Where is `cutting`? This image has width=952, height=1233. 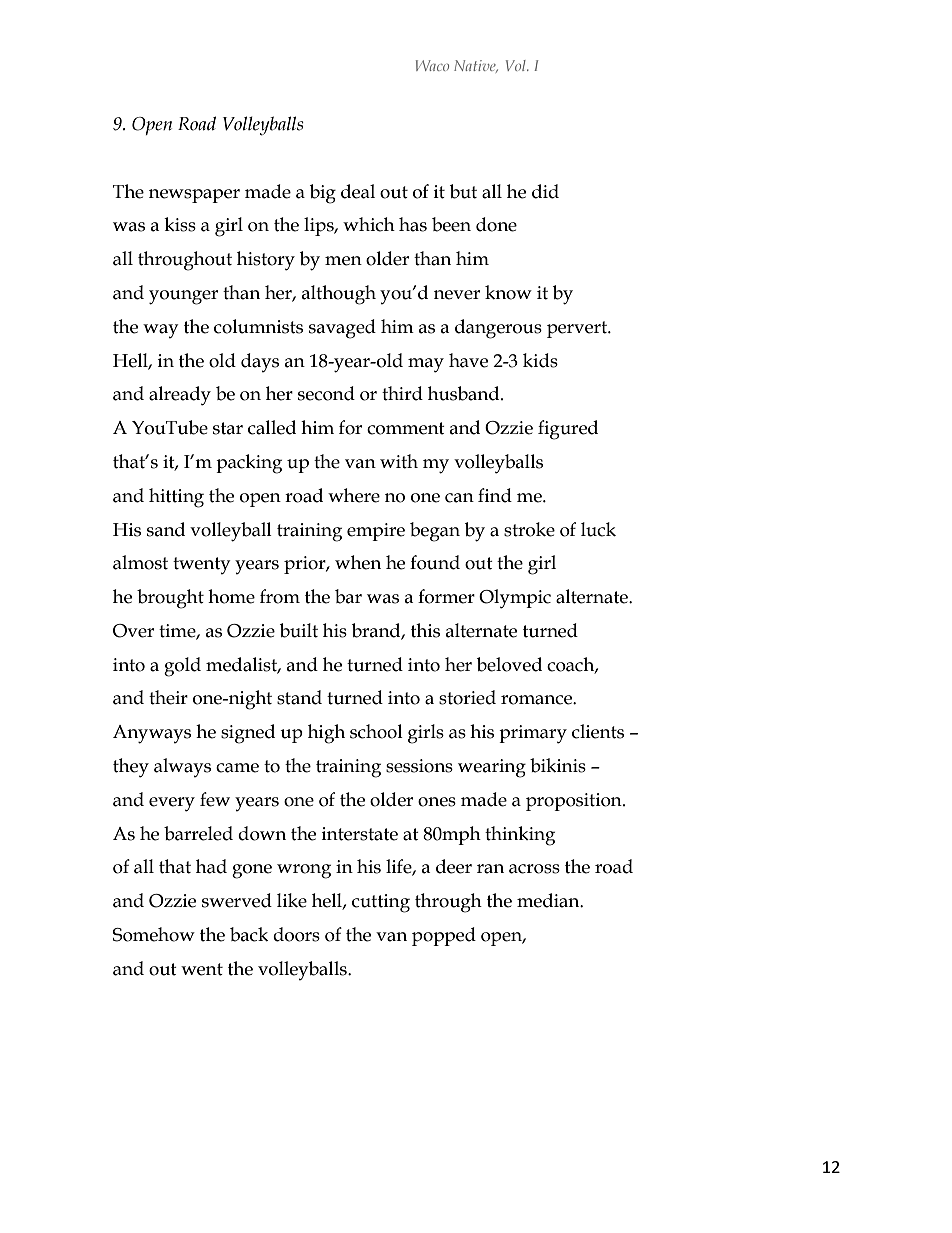
cutting is located at coordinates (381, 903).
